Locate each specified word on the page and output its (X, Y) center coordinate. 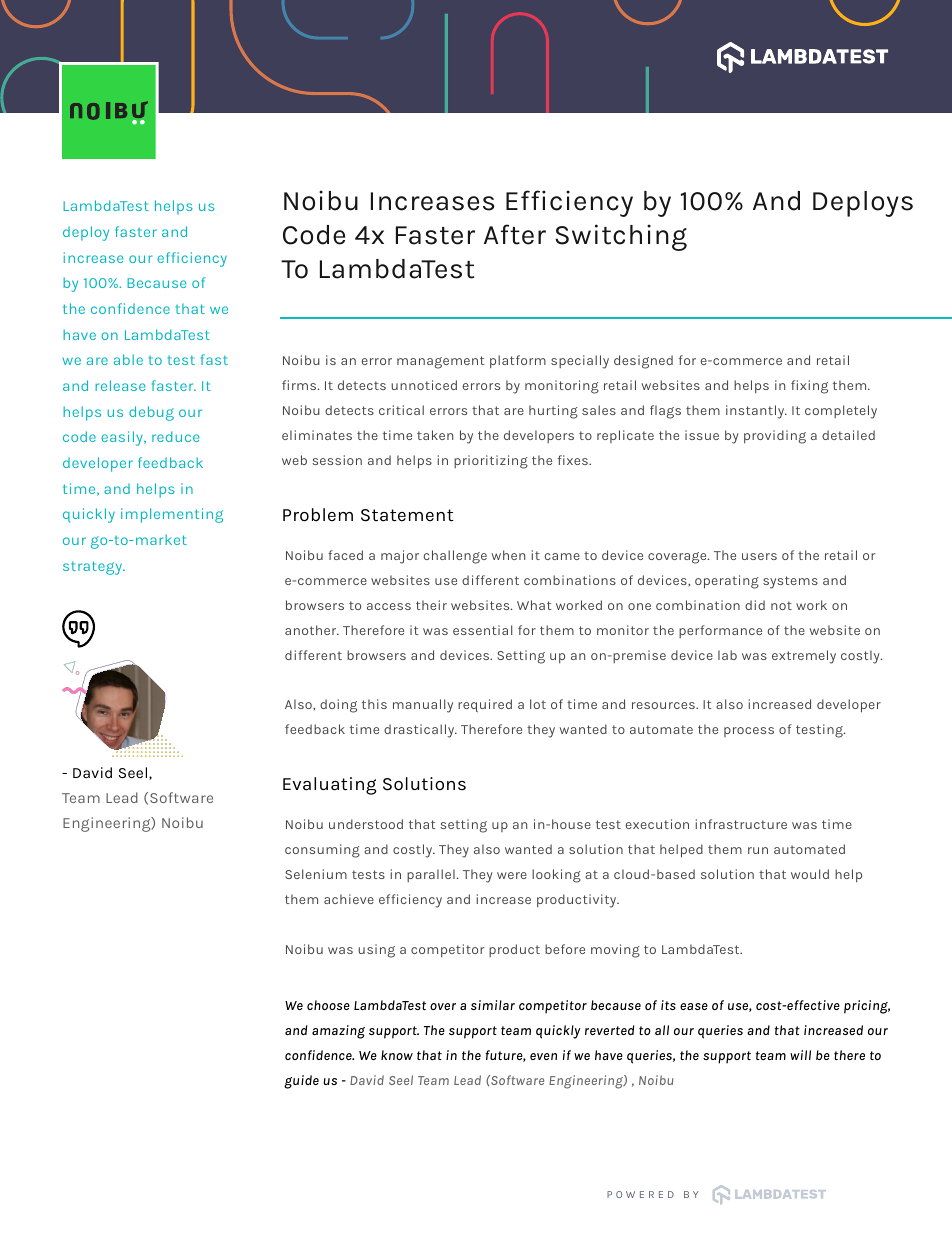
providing (775, 437)
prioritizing (491, 462)
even (543, 1056)
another (312, 630)
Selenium (316, 874)
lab (727, 655)
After (515, 234)
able (128, 359)
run (758, 850)
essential (482, 630)
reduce (175, 436)
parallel (431, 875)
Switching (621, 237)
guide (301, 1082)
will (800, 1055)
